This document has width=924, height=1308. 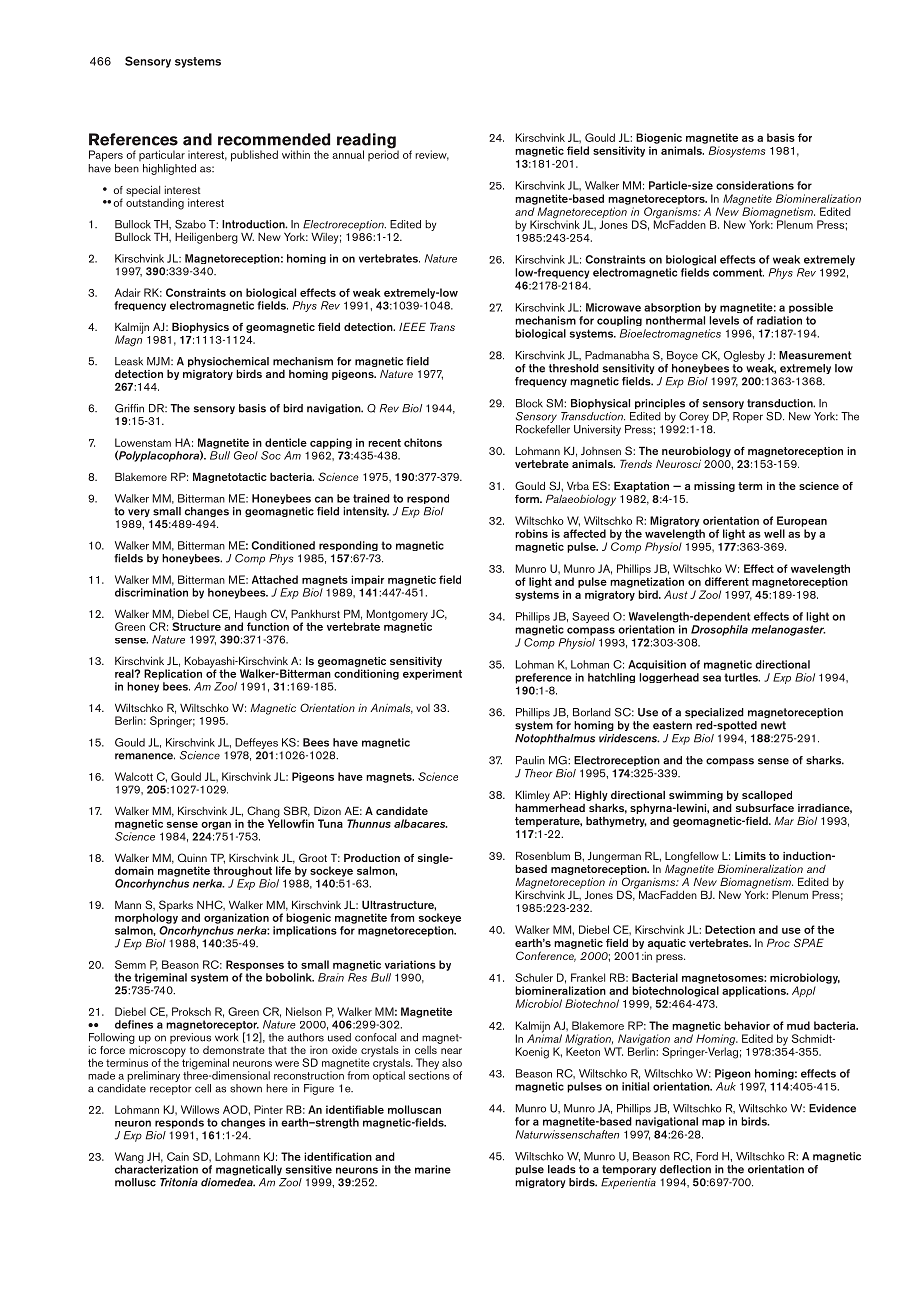 I want to click on particular, so click(x=162, y=155).
